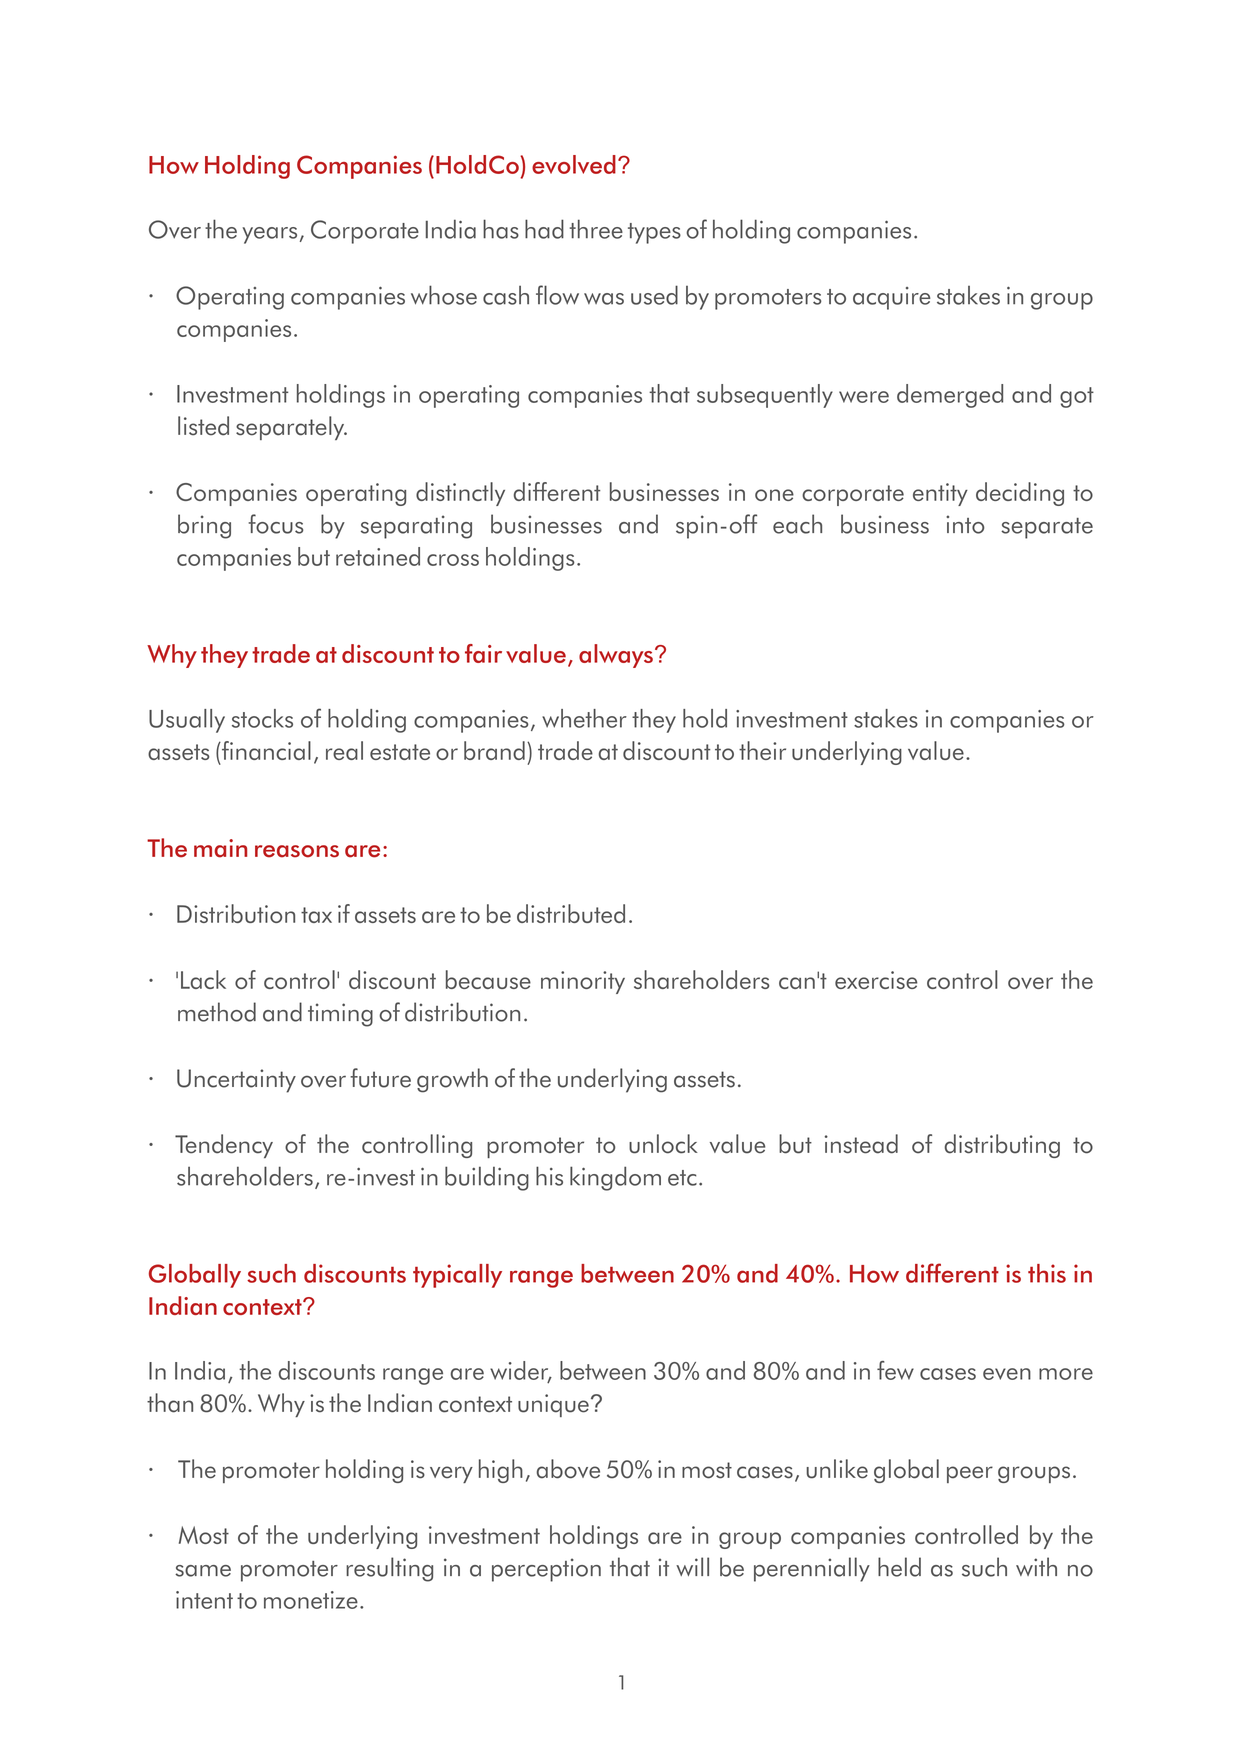 Image resolution: width=1242 pixels, height=1762 pixels. Describe the element at coordinates (596, 229) in the screenshot. I see `three` at that location.
